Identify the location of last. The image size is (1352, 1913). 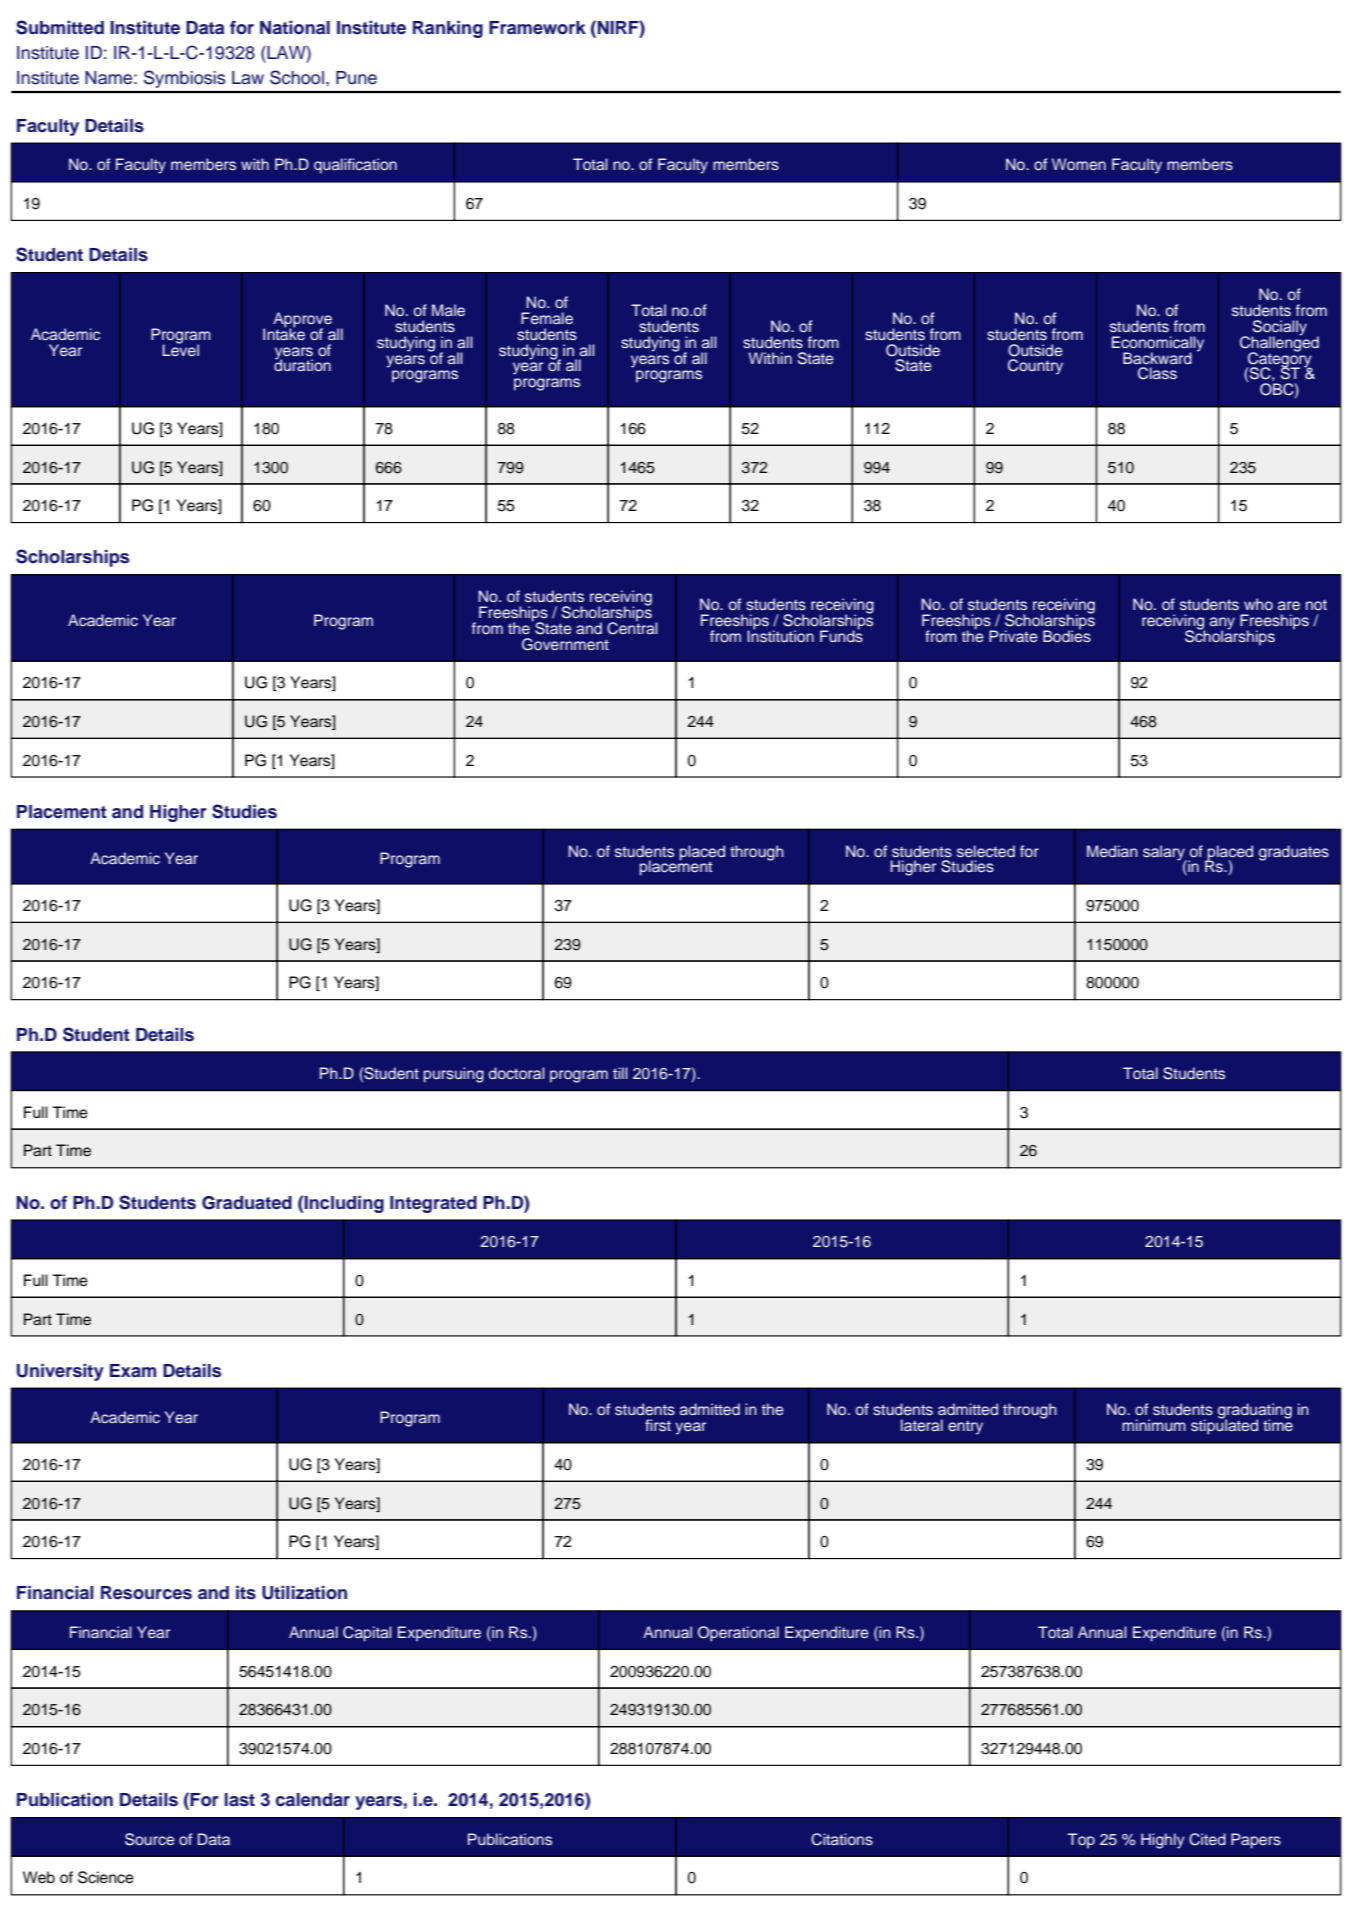
(240, 1800).
